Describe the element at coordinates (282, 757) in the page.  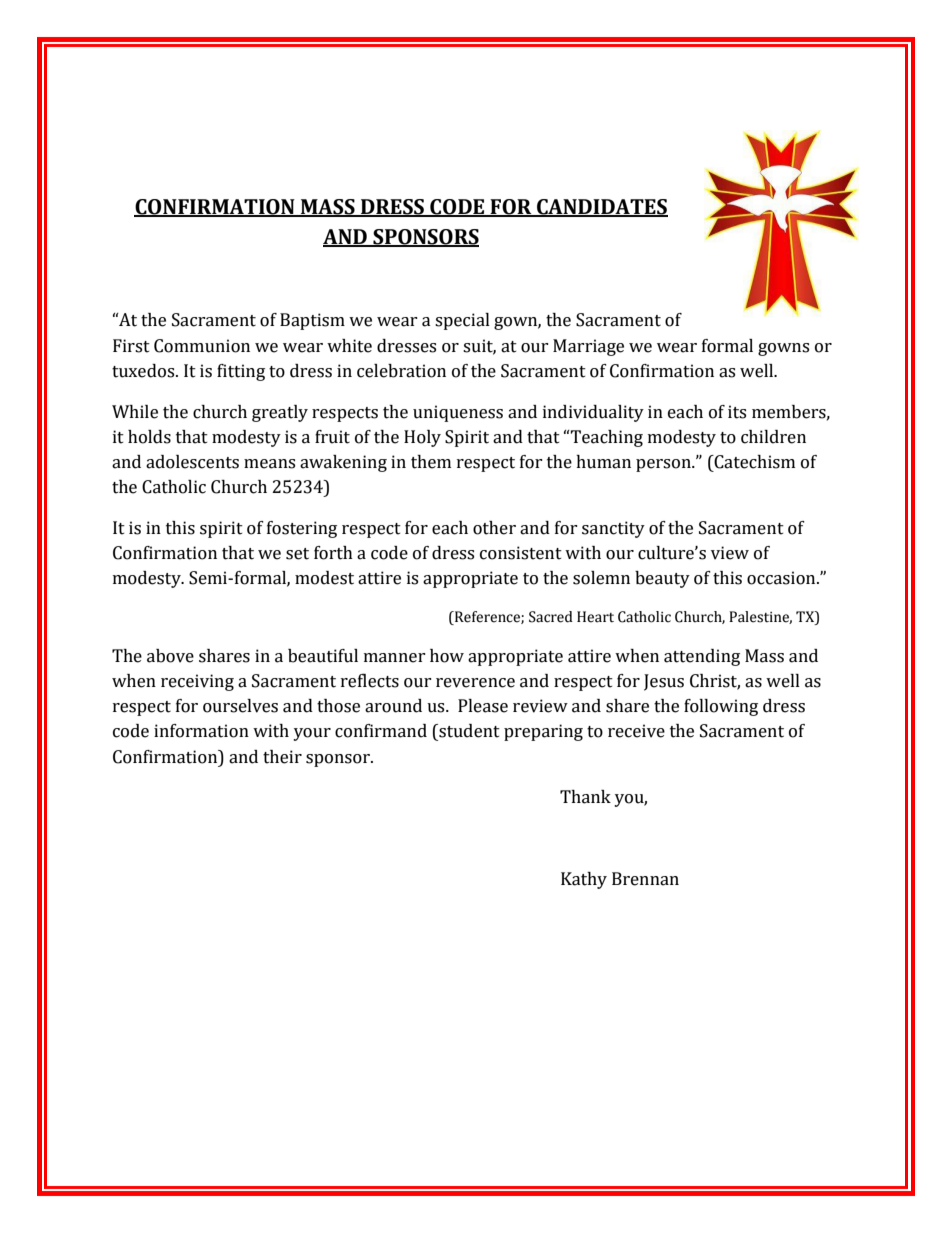
I see `their` at that location.
